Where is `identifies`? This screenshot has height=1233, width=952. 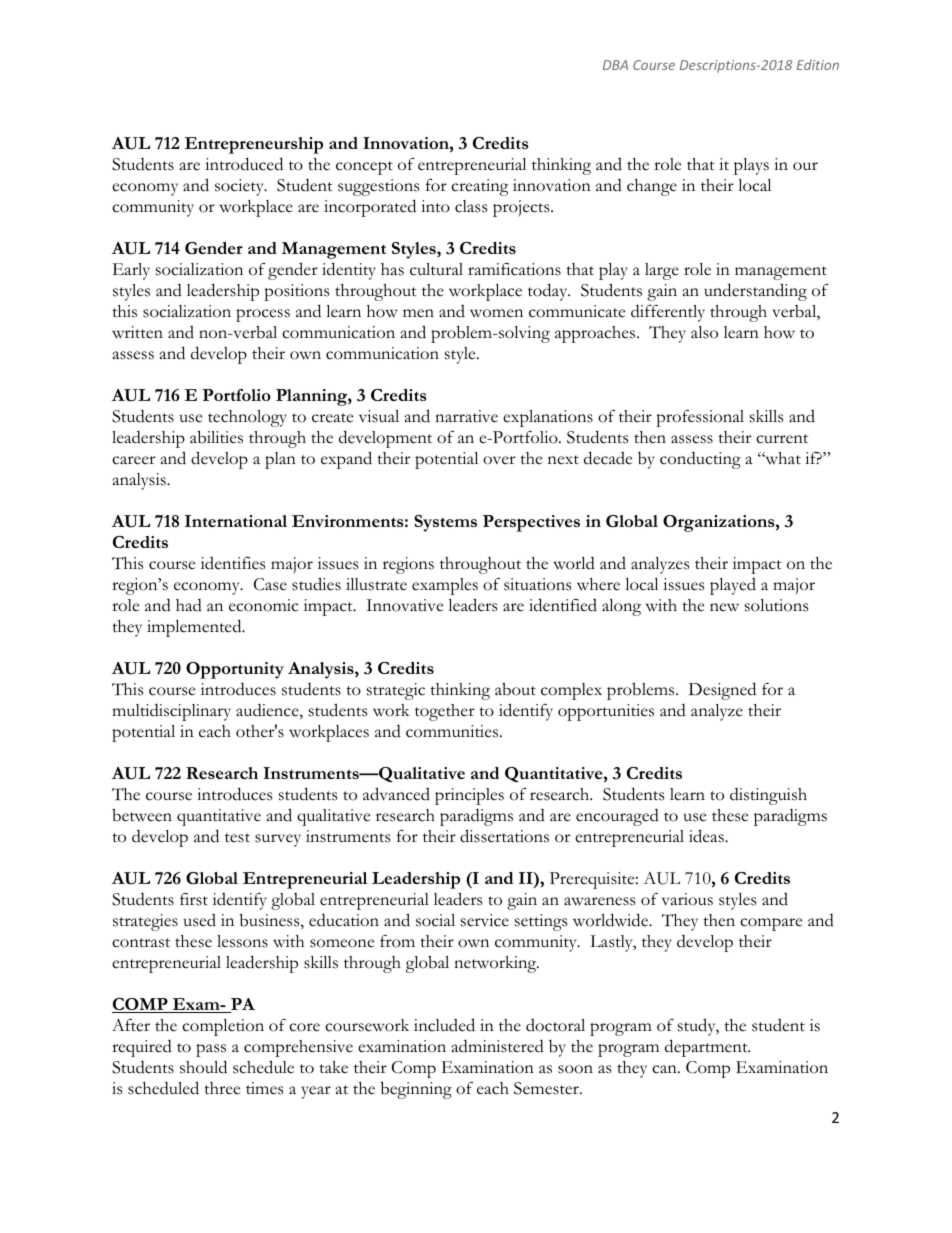 identifies is located at coordinates (233, 563).
